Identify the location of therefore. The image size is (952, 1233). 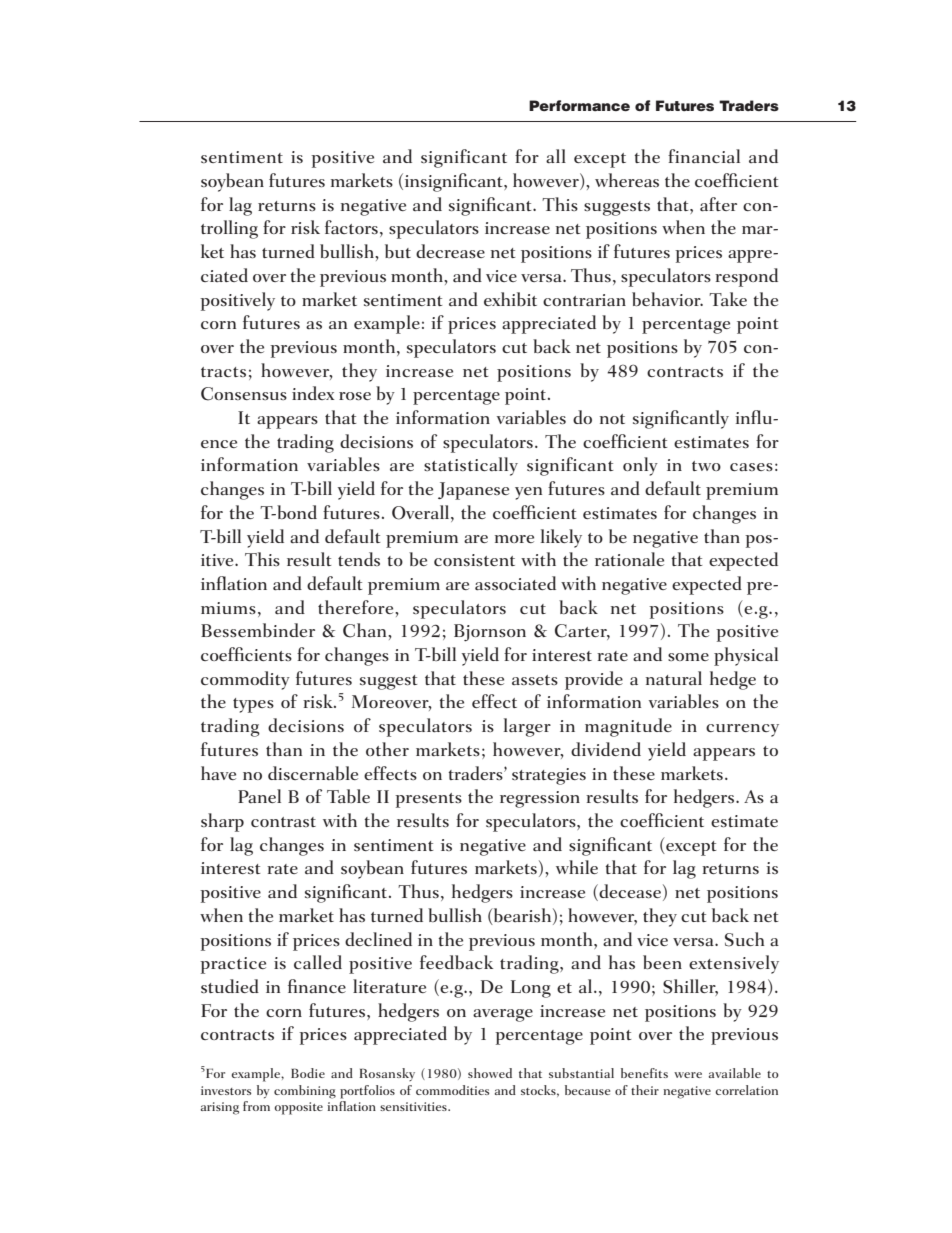
(357, 607).
